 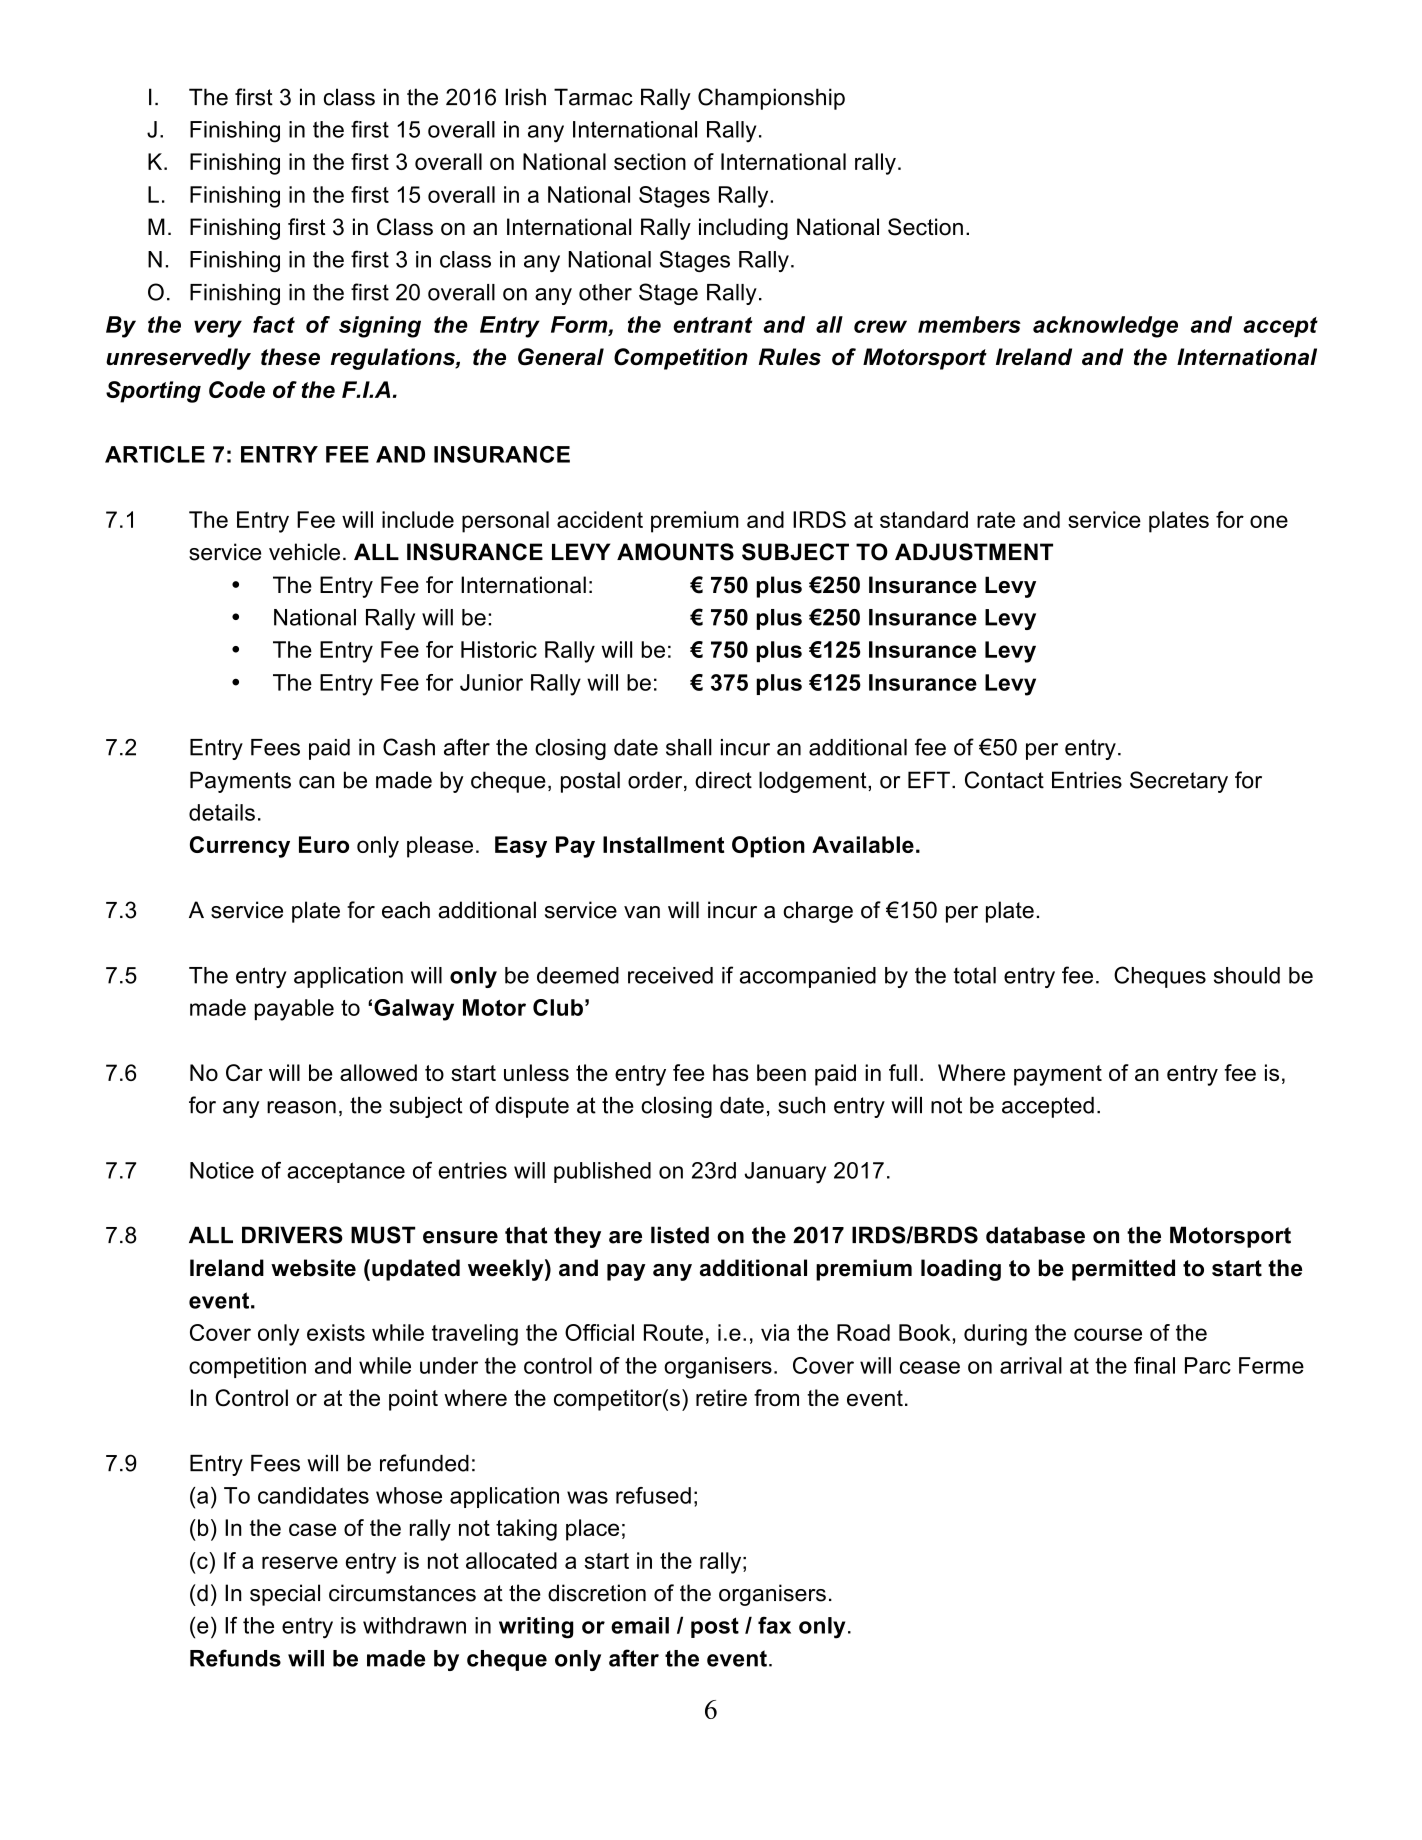 I want to click on one, so click(x=1269, y=521).
